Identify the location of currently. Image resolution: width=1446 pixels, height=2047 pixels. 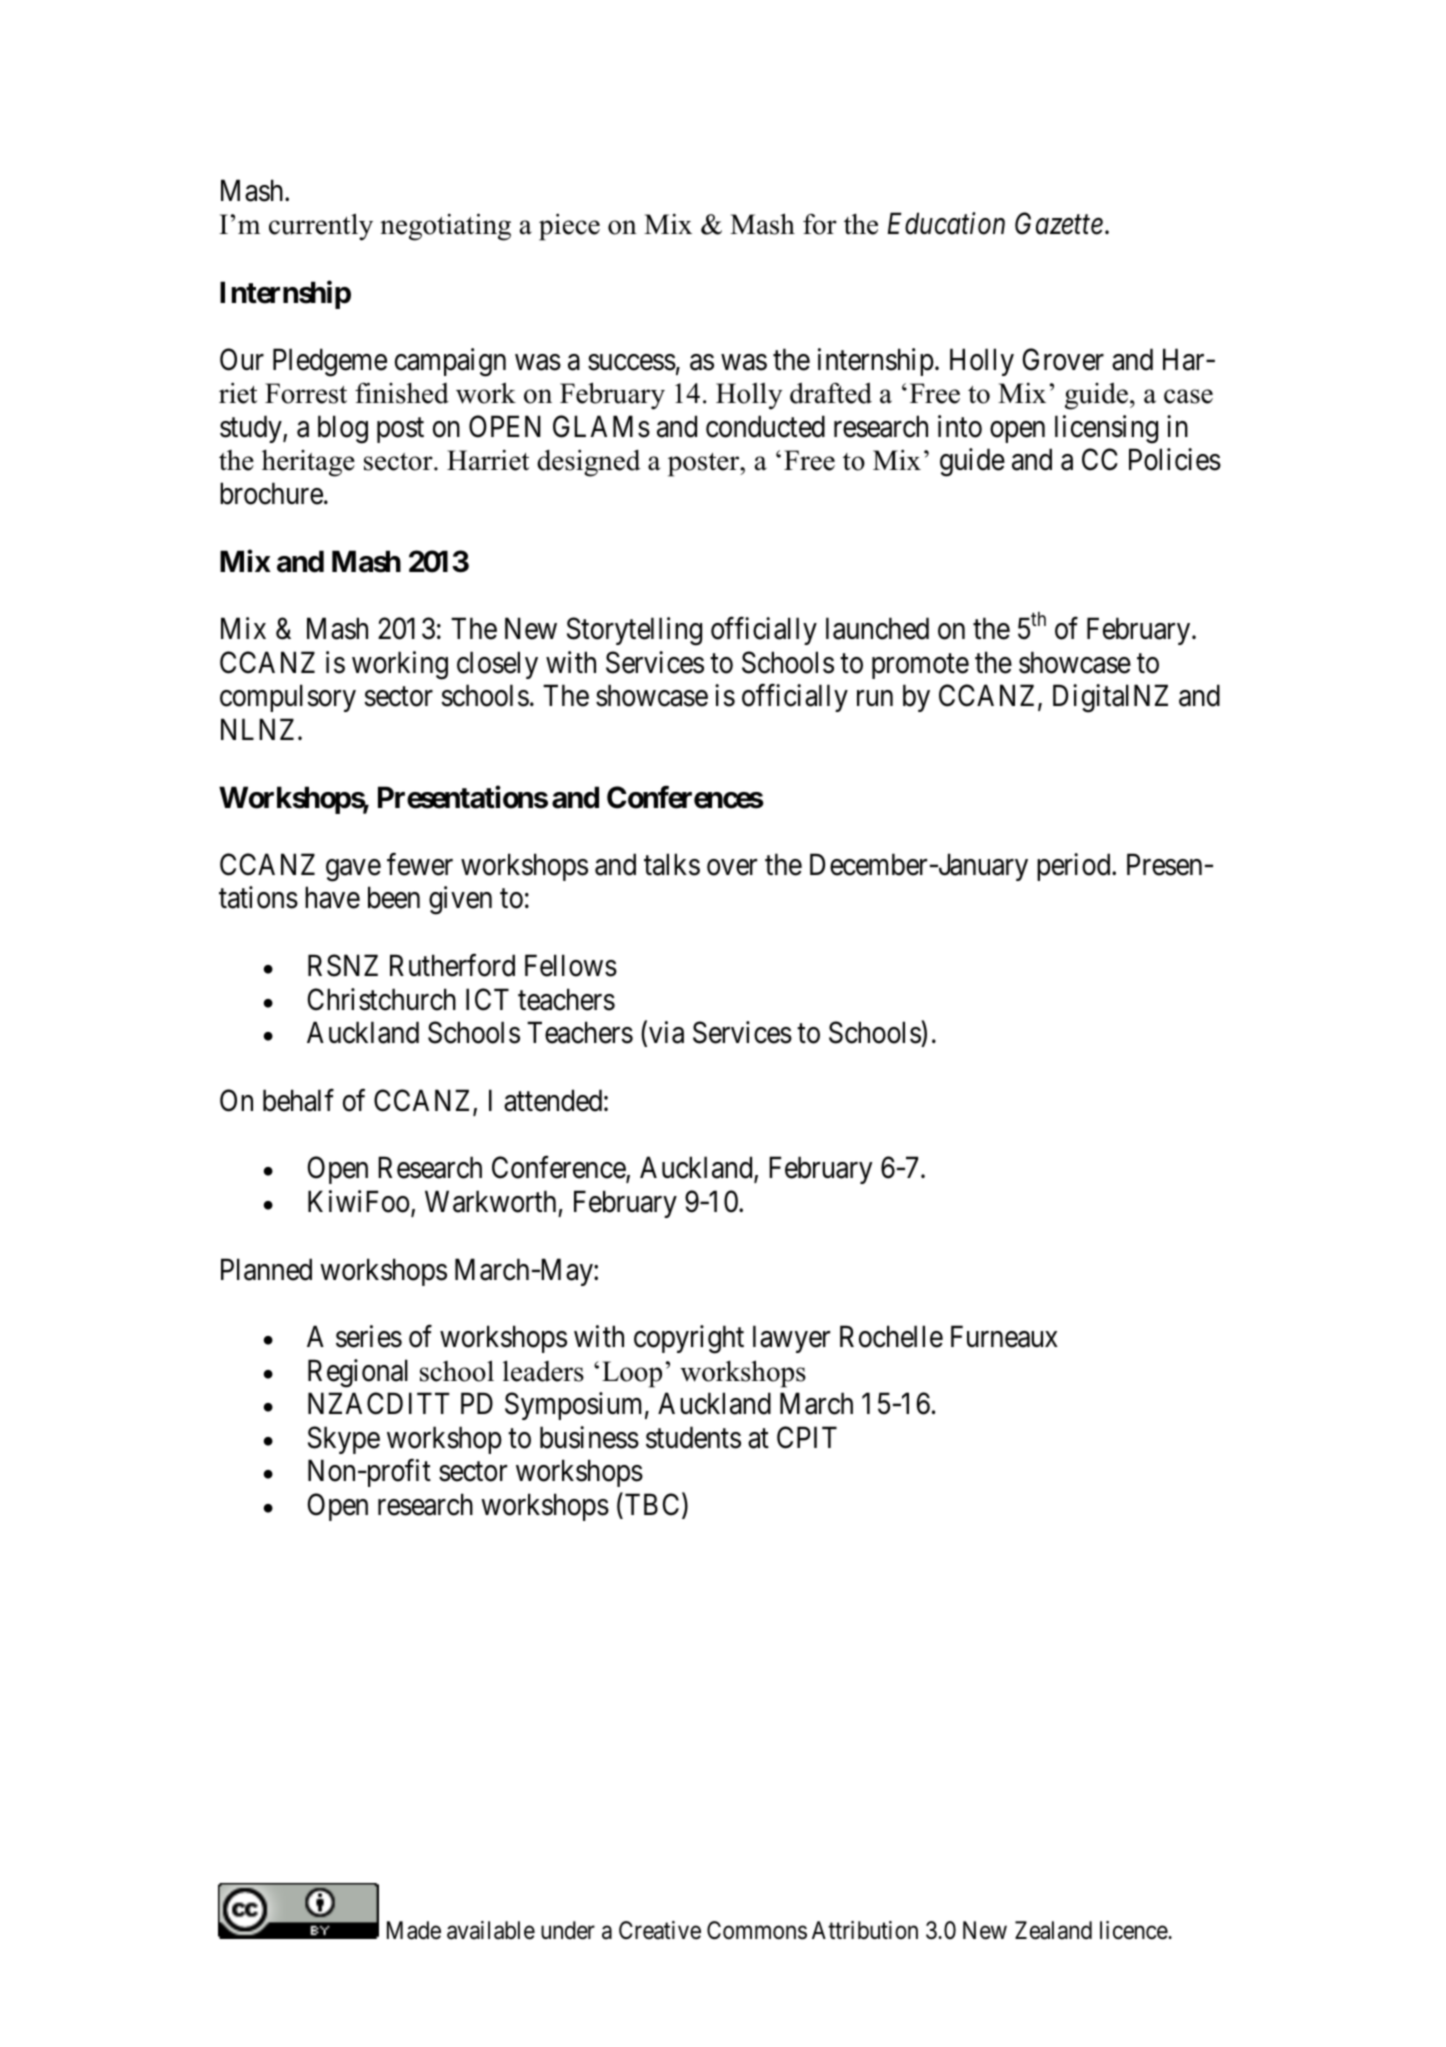
(321, 227).
